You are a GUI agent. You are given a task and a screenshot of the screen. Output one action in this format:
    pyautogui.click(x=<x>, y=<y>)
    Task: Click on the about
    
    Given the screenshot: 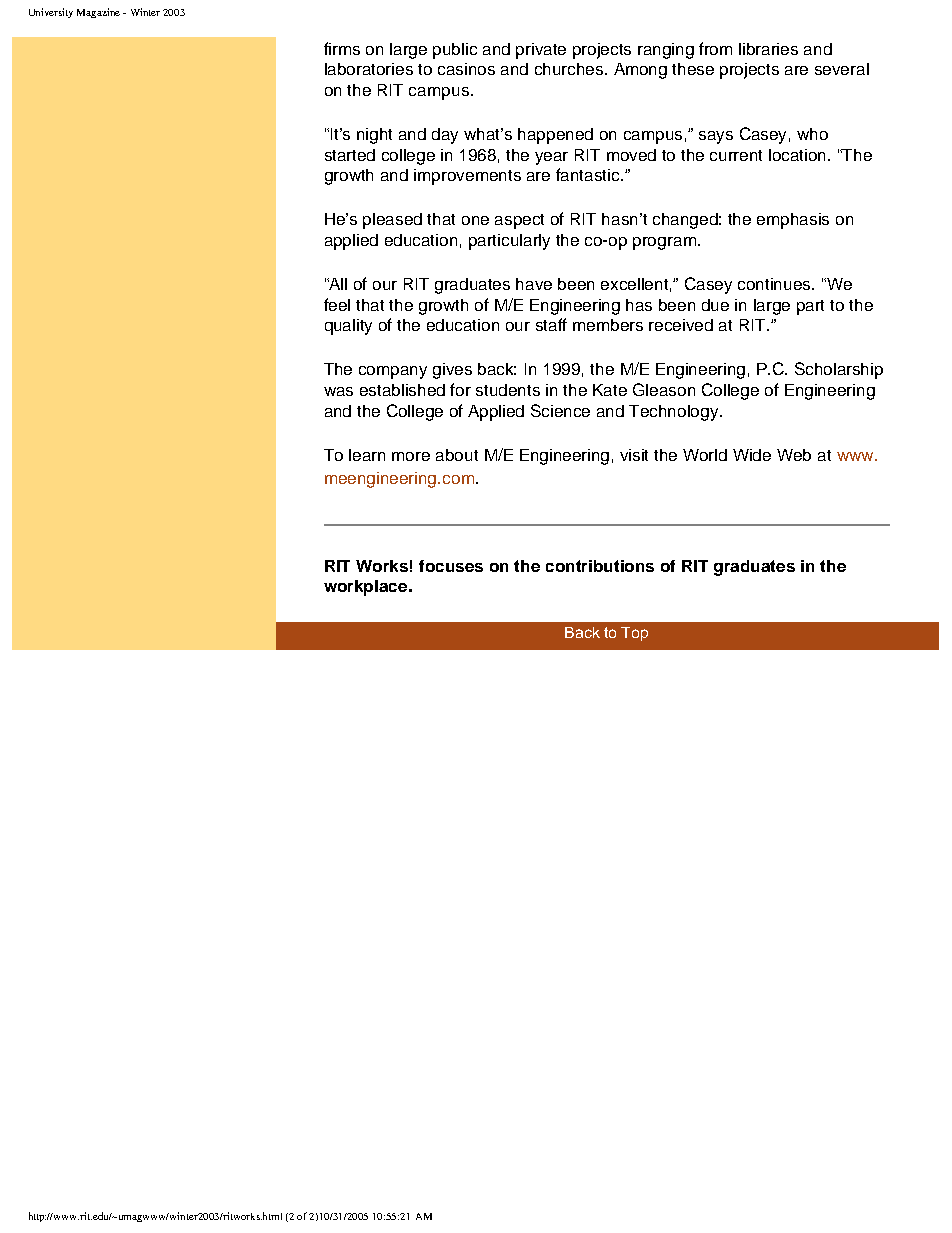 What is the action you would take?
    pyautogui.click(x=457, y=455)
